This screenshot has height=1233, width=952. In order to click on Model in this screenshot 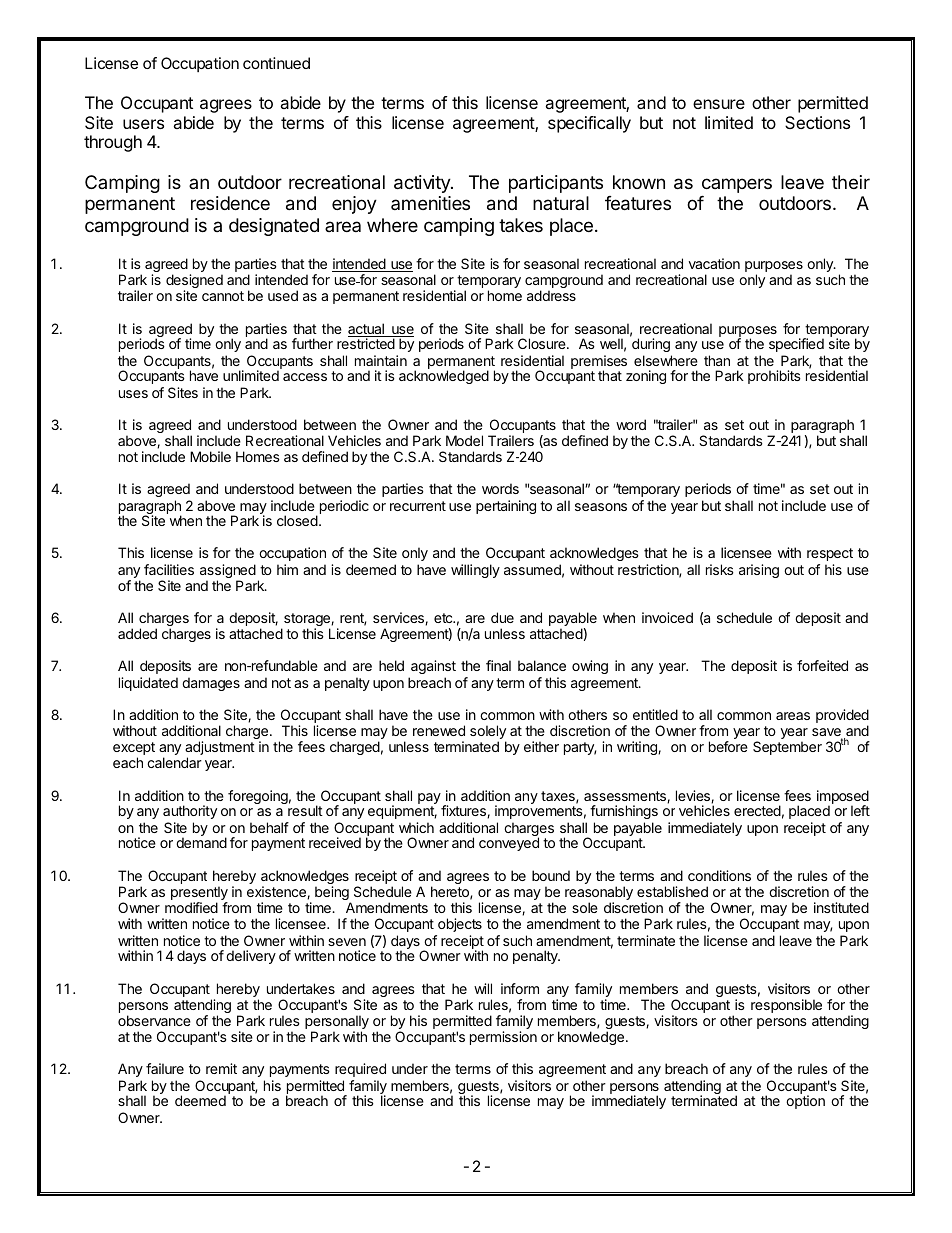, I will do `click(464, 440)`.
